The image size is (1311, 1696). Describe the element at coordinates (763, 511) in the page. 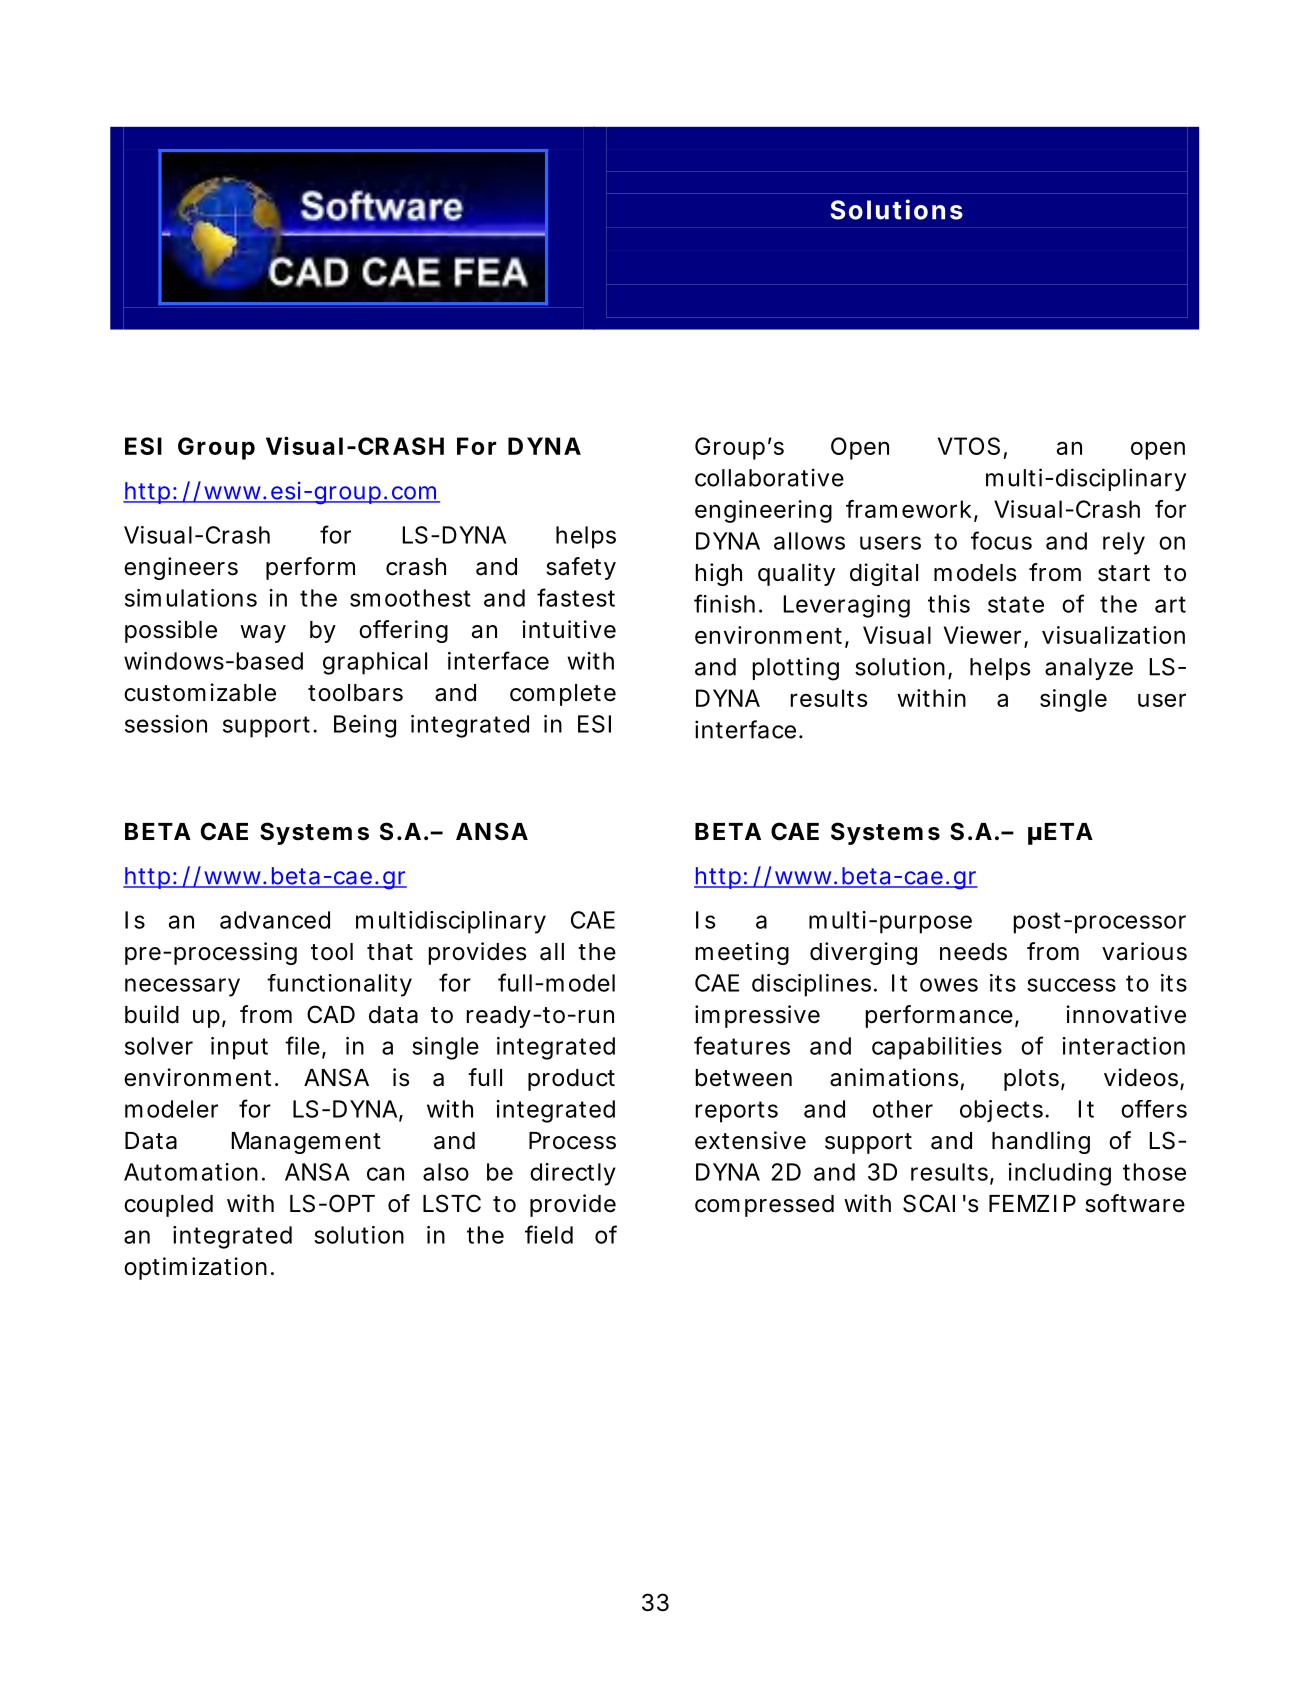

I see `engineering` at that location.
